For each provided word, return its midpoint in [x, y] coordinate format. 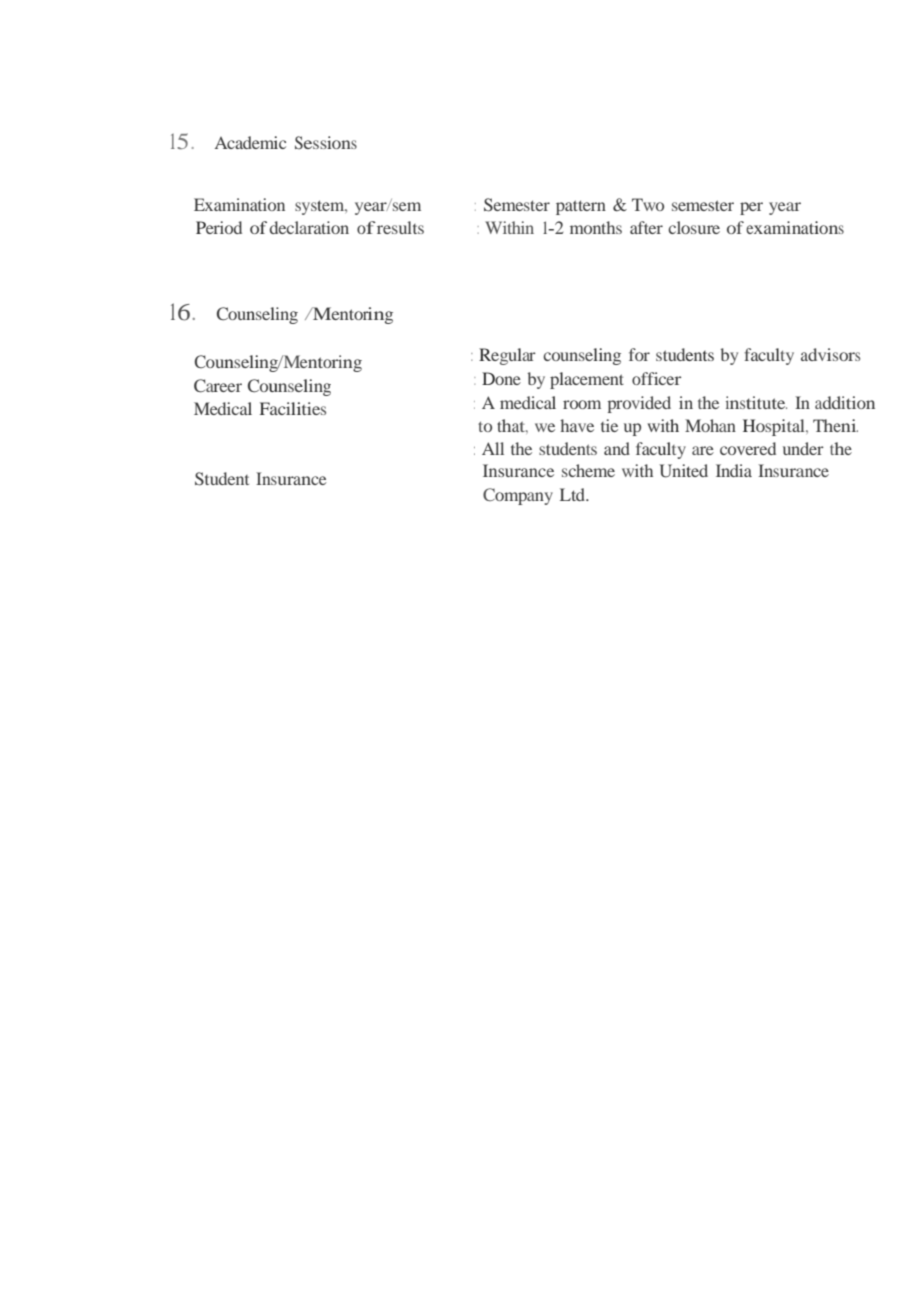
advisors [830, 354]
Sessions [326, 142]
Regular [507, 356]
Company [518, 496]
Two [648, 204]
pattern [581, 207]
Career [218, 386]
